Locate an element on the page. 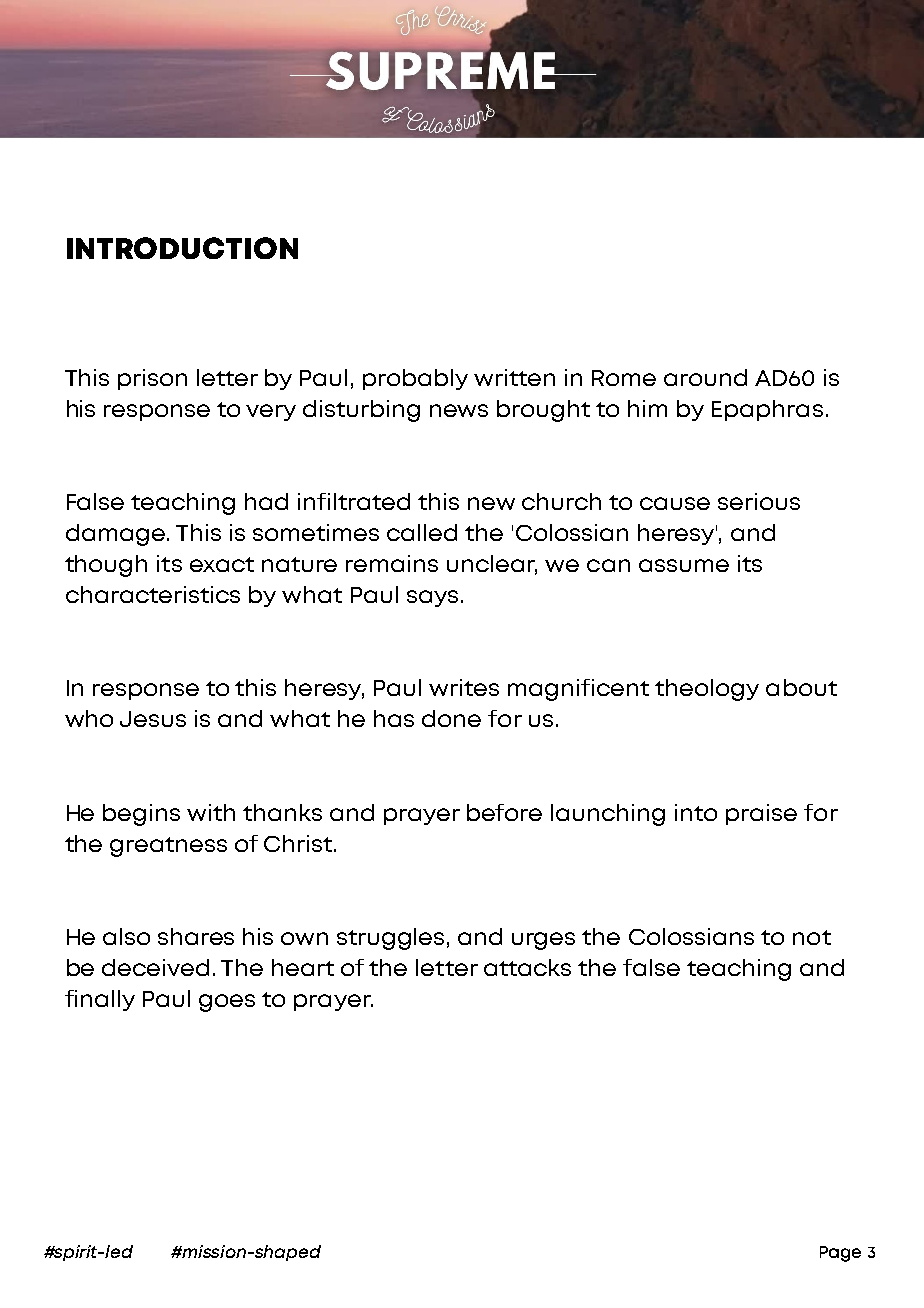 The width and height of the image is (924, 1308). before is located at coordinates (504, 812).
